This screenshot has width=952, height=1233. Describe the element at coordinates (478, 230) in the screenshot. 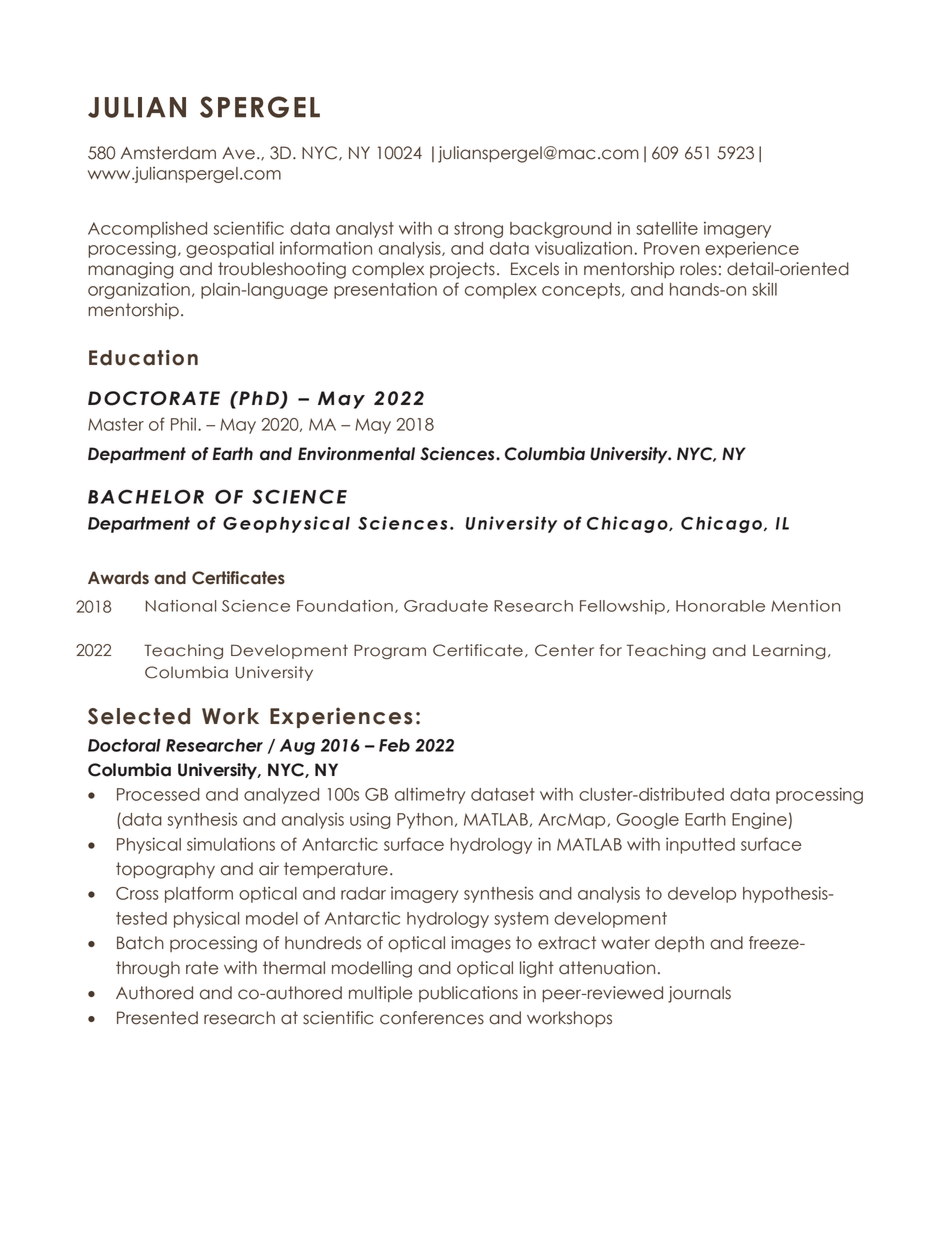

I see `strong` at that location.
